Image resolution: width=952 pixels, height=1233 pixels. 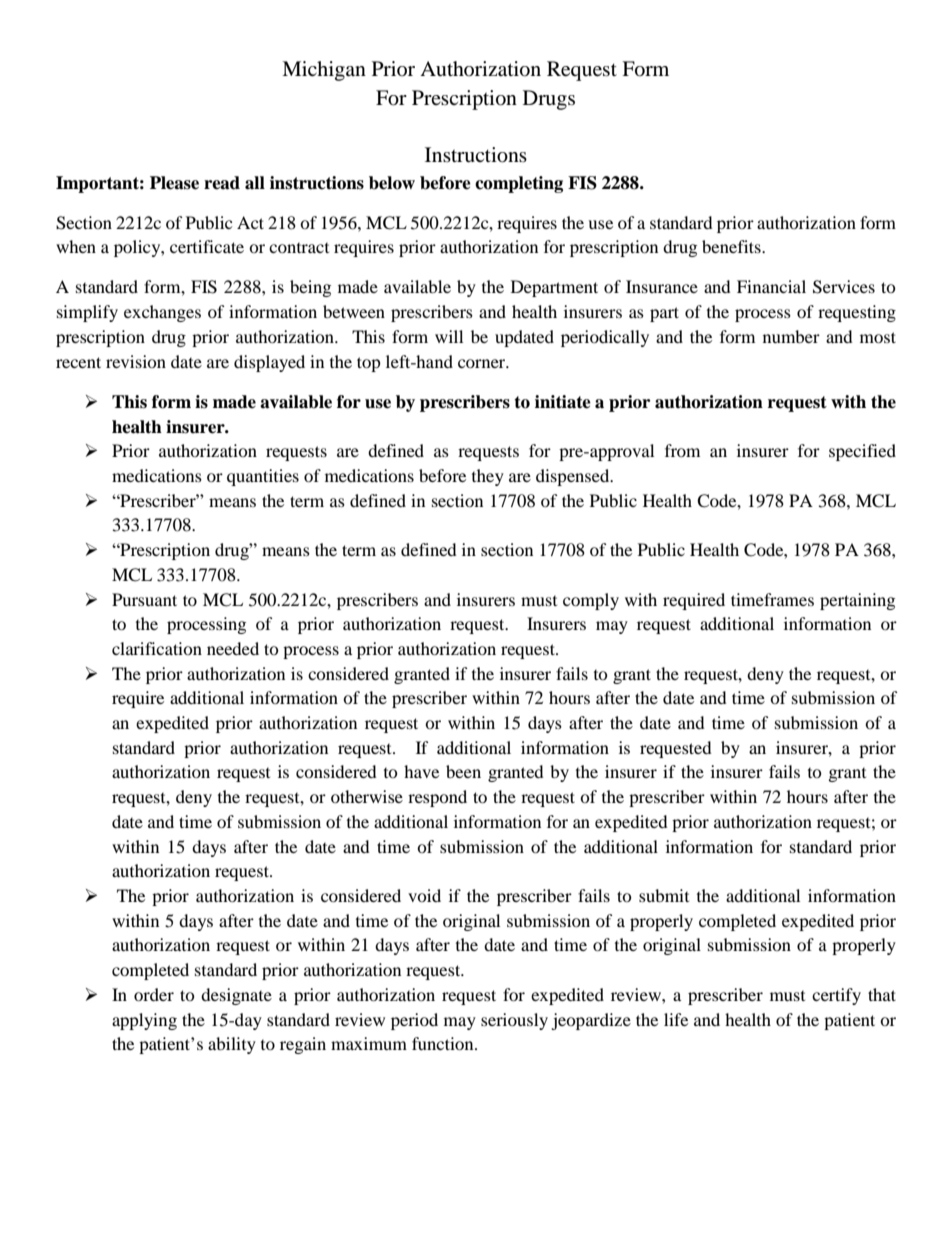 I want to click on Pursuant, so click(x=144, y=599).
